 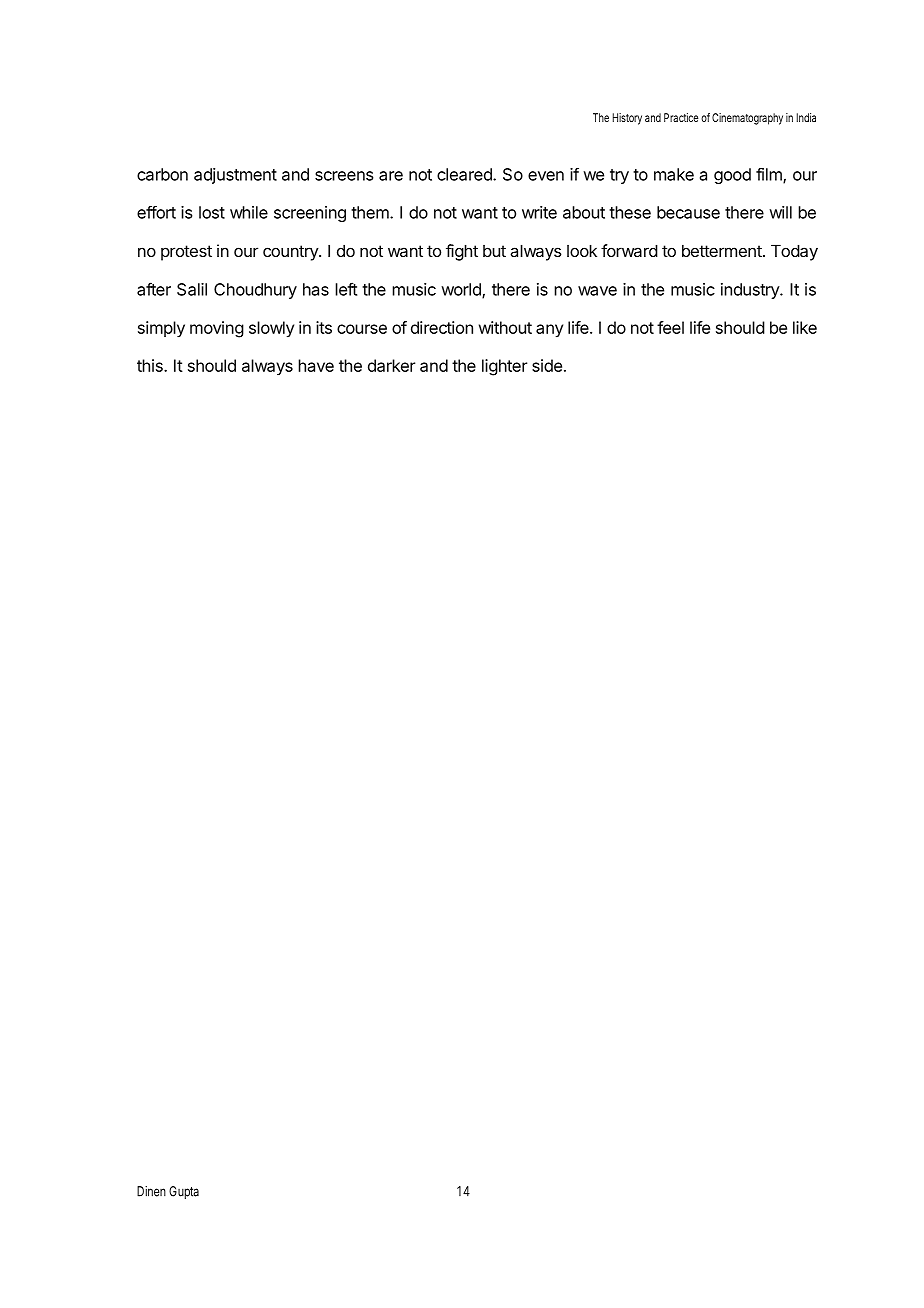 I want to click on this, so click(x=151, y=365).
